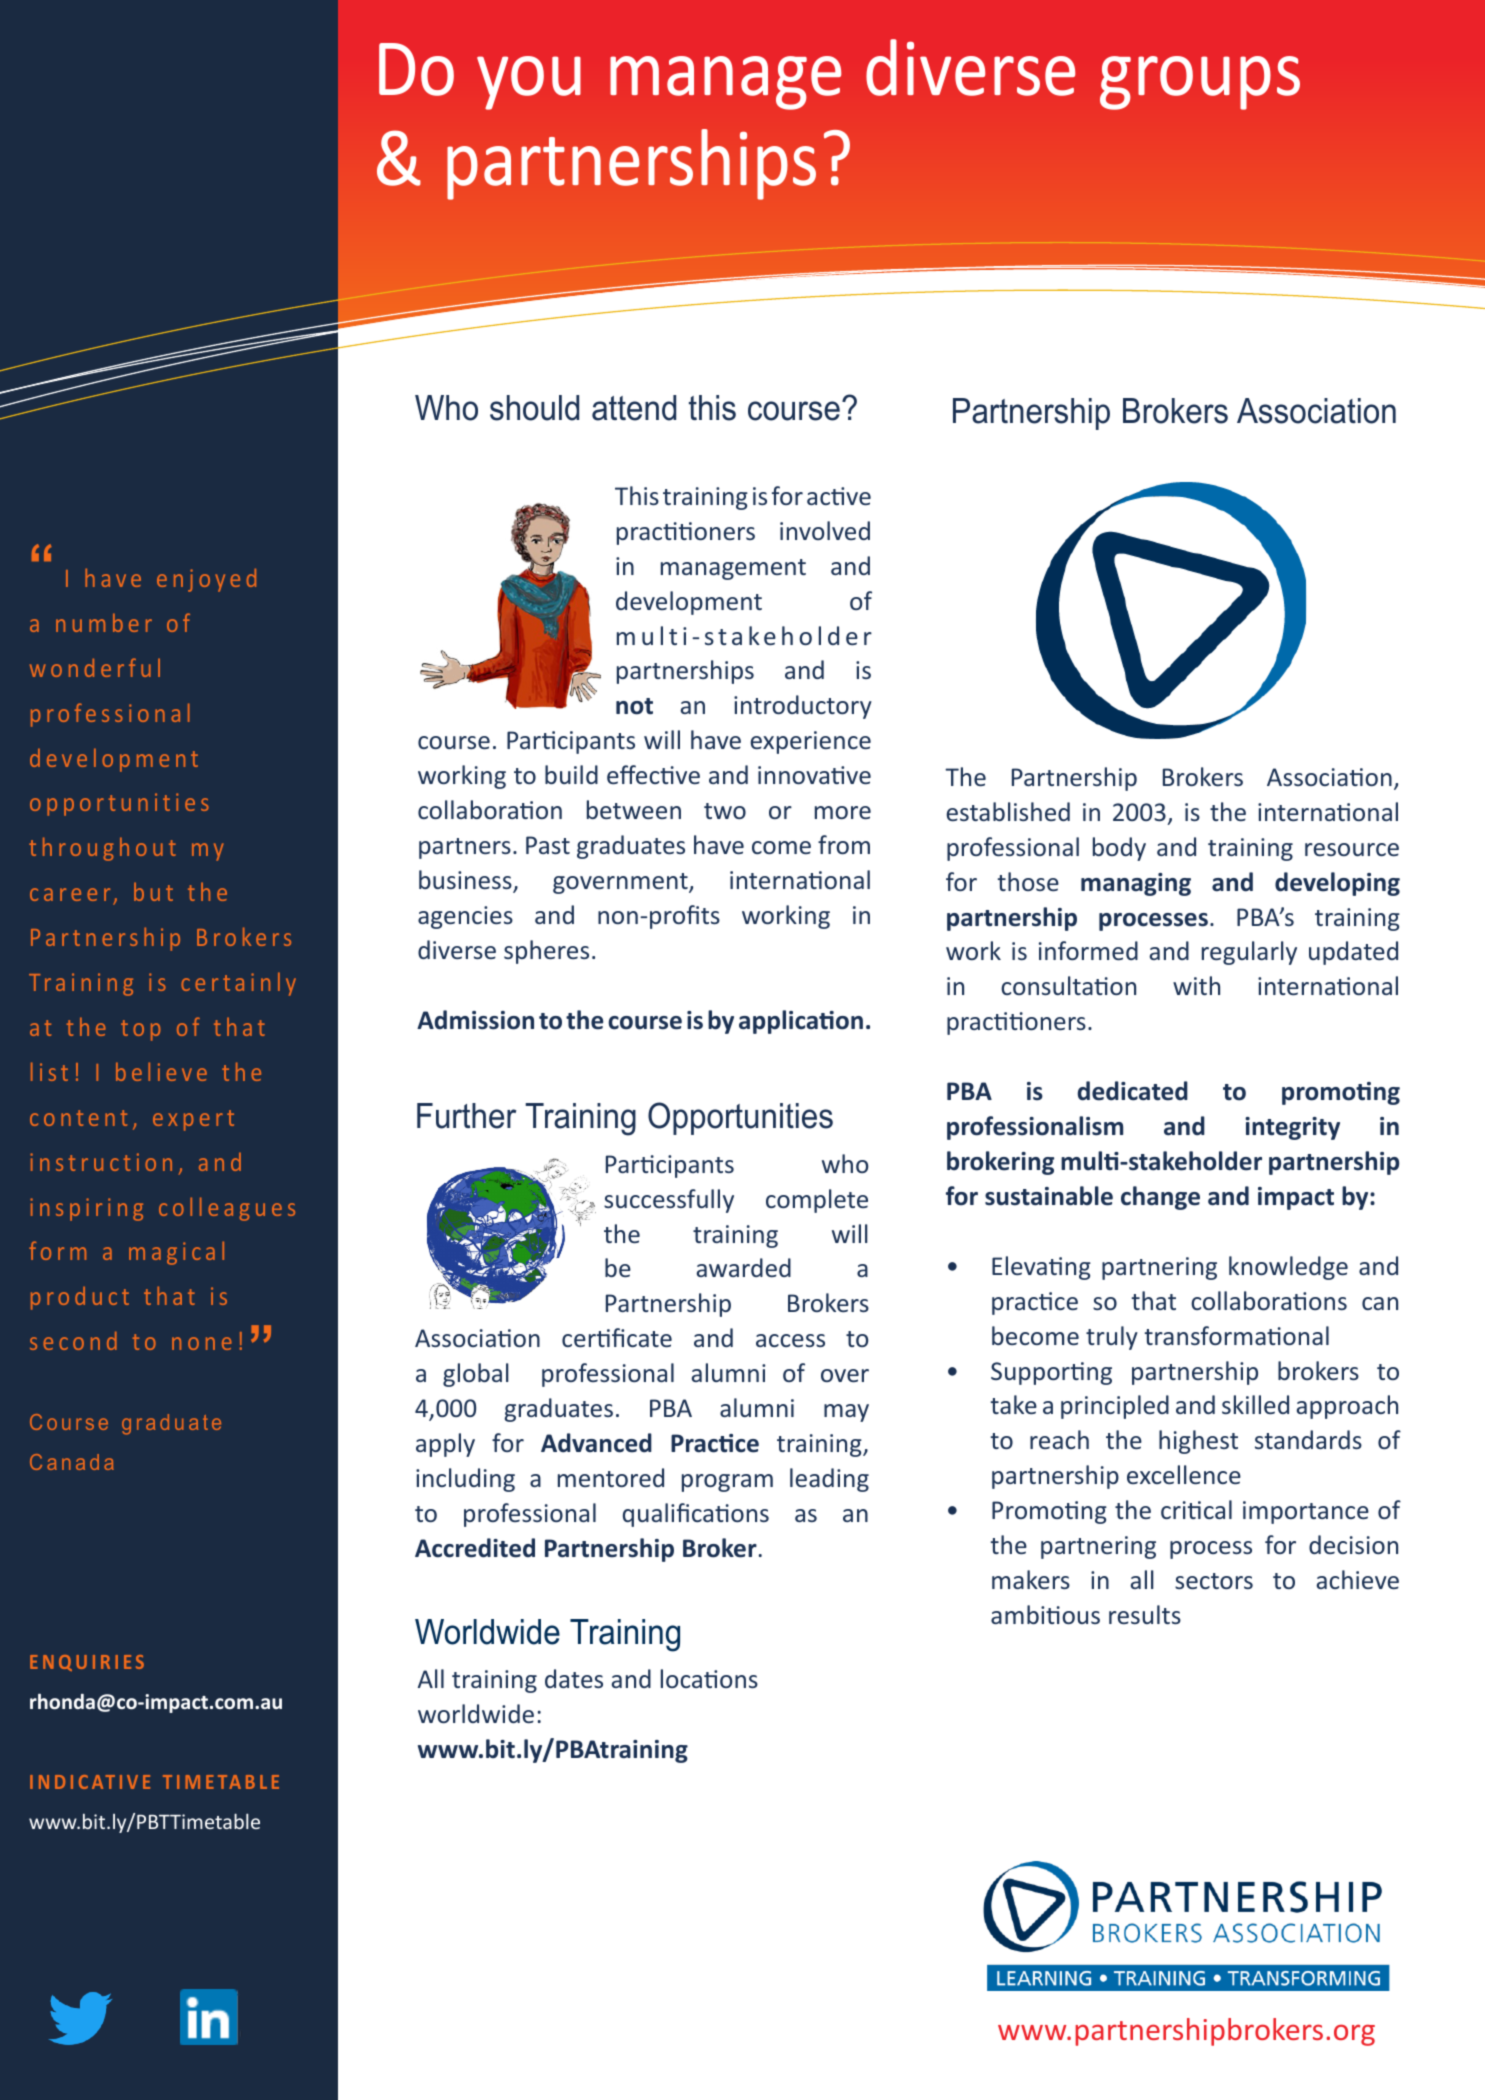  What do you see at coordinates (87, 1663) in the screenshot?
I see `ENQUIRIES` at bounding box center [87, 1663].
